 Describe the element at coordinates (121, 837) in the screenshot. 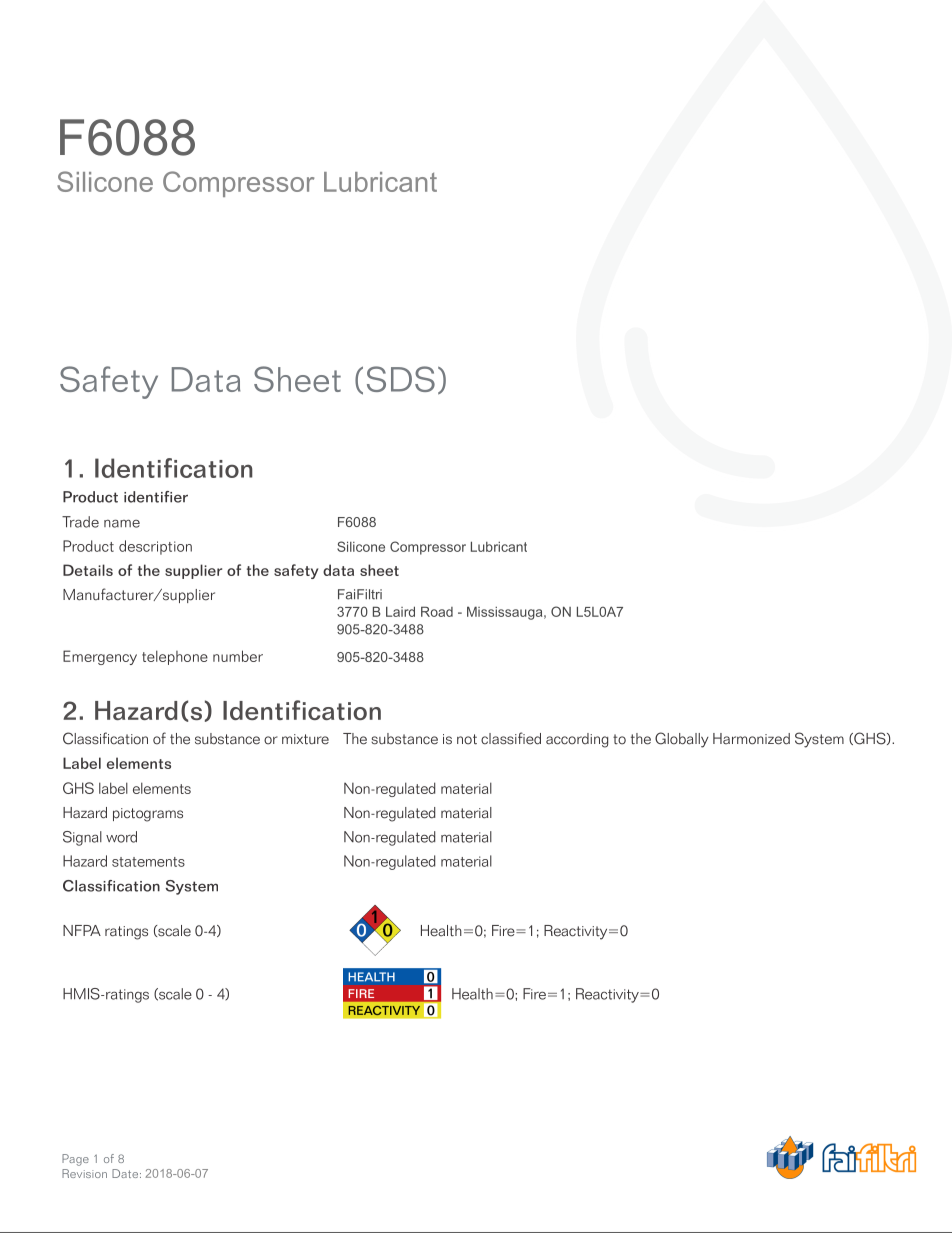

I see `word` at that location.
